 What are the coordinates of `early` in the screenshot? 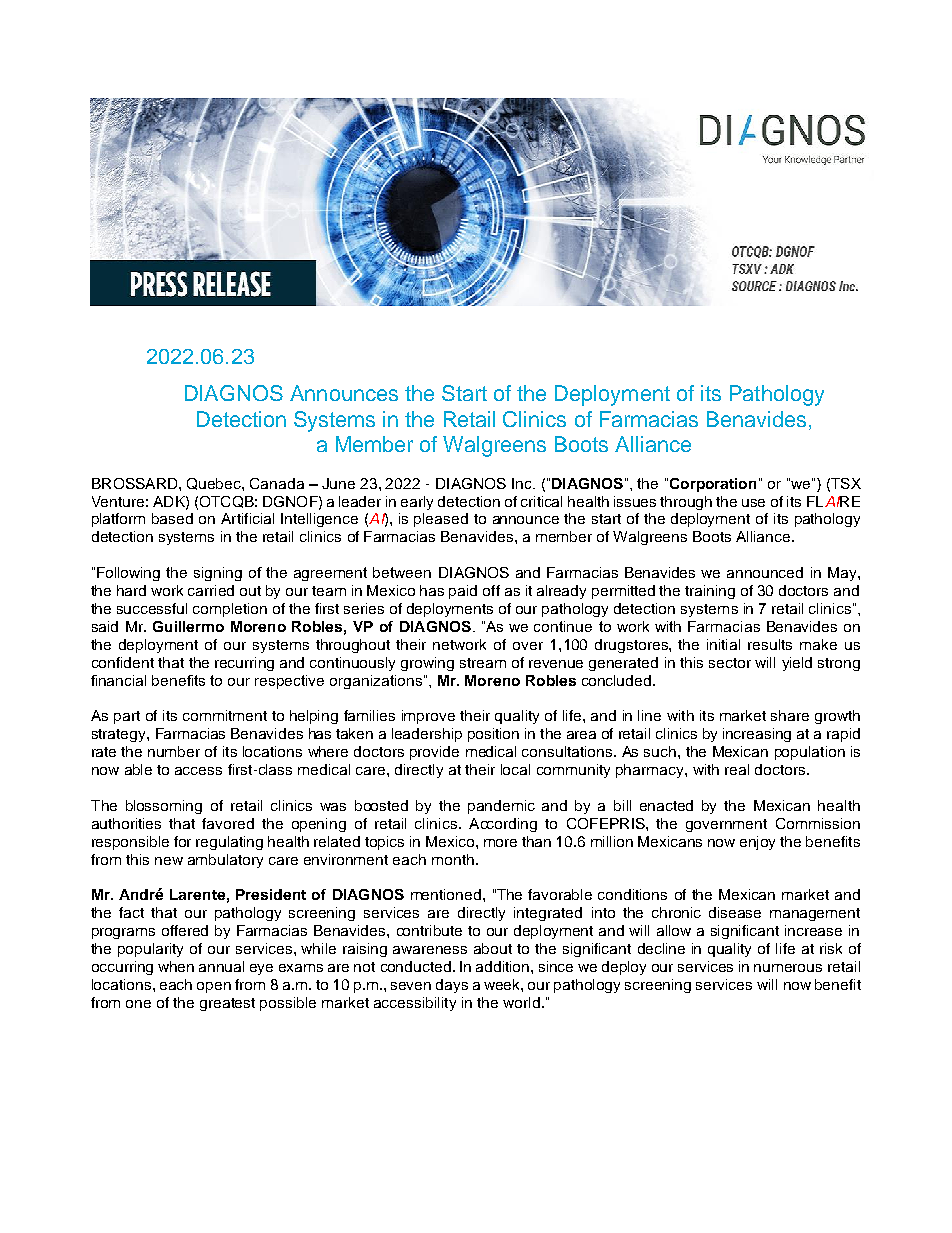 It's located at (417, 503).
